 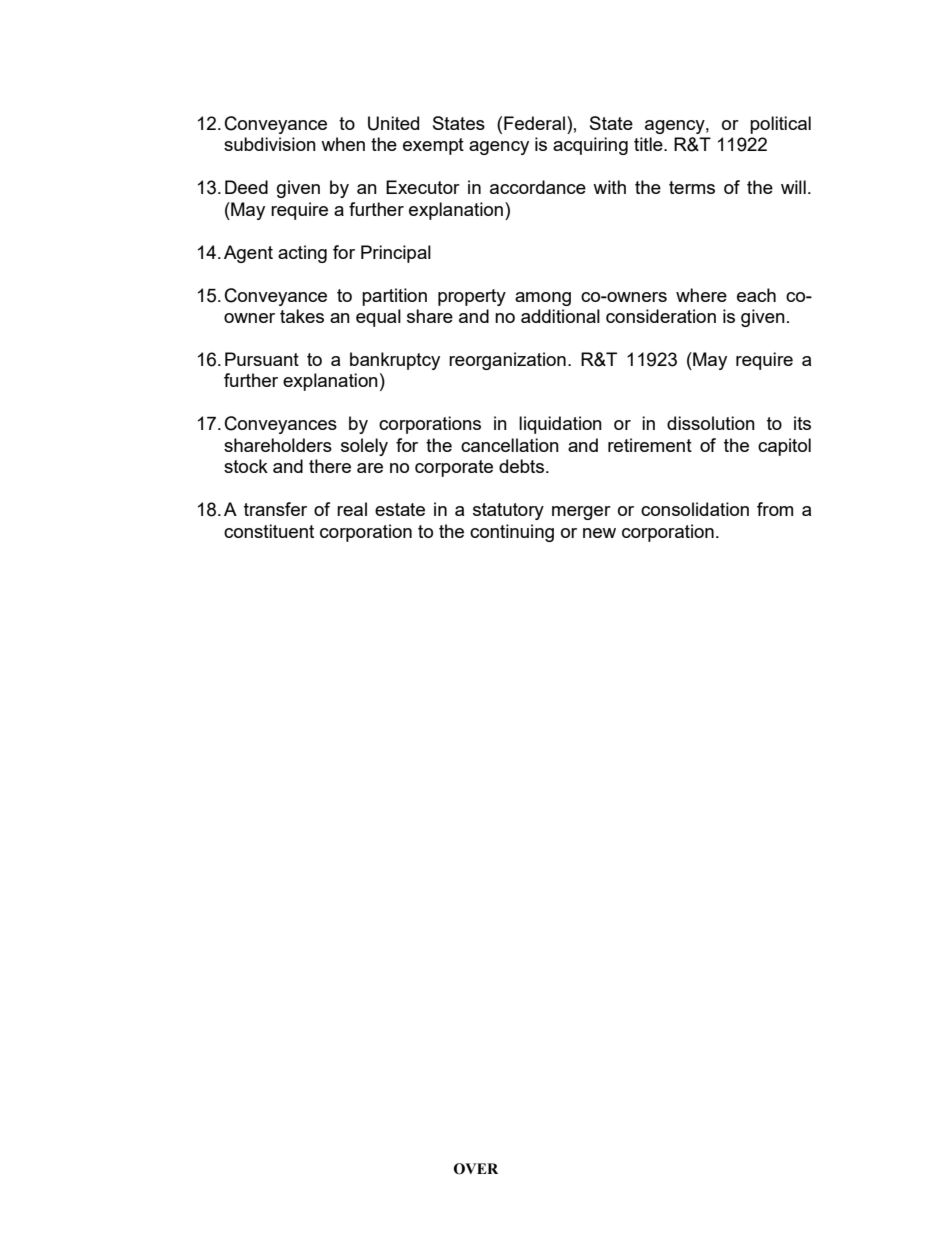 I want to click on constituent, so click(x=269, y=531).
